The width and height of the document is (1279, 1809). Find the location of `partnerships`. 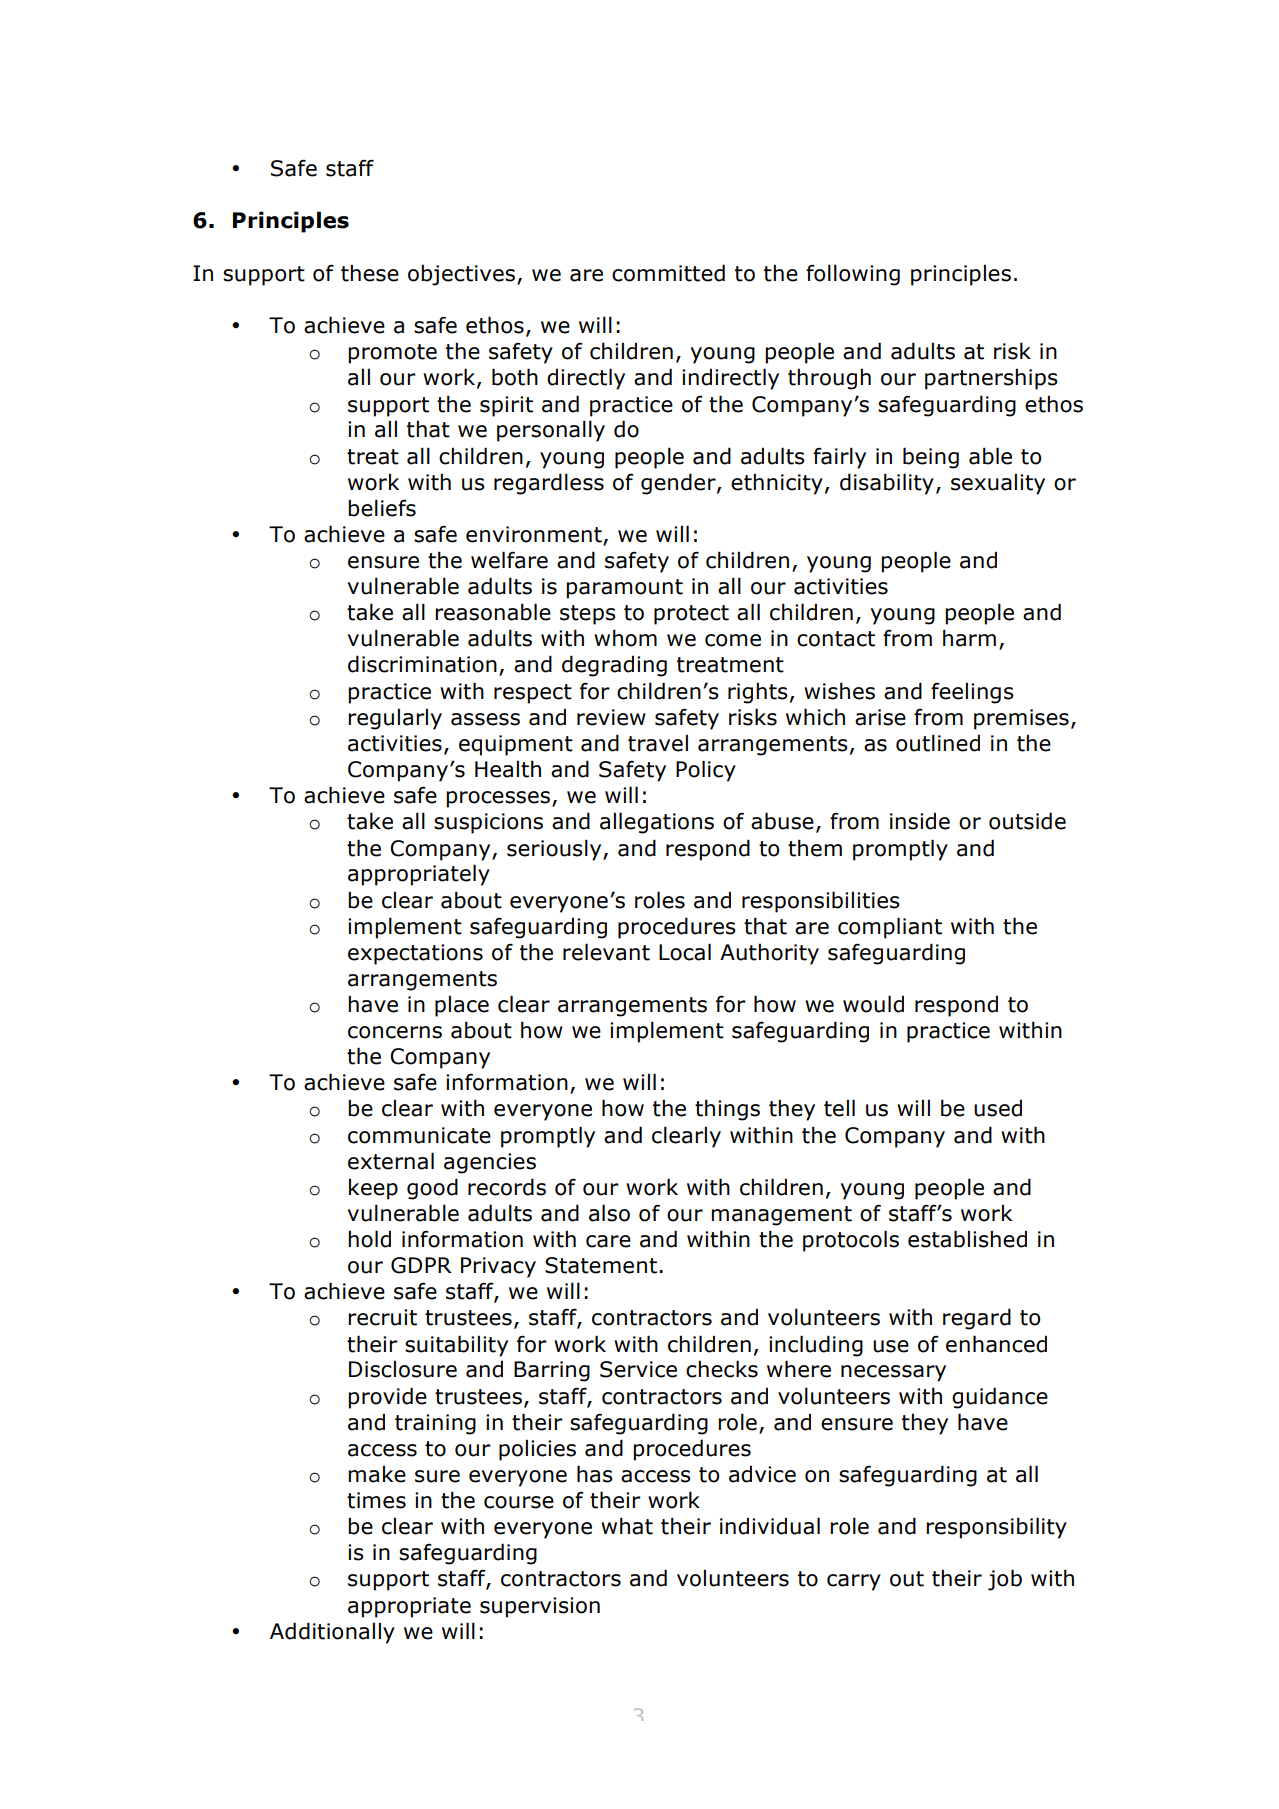

partnerships is located at coordinates (991, 379).
